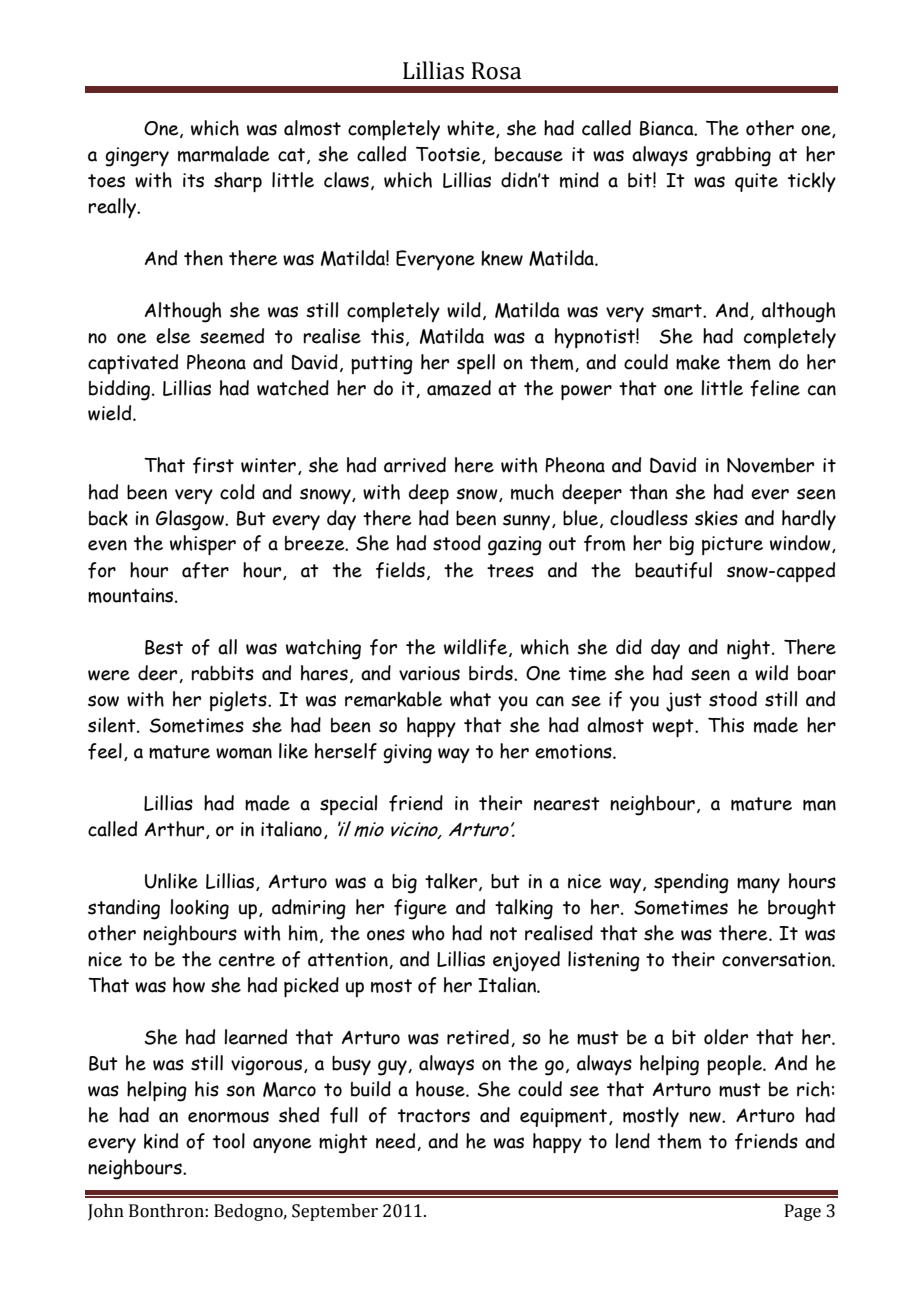 The image size is (924, 1308). I want to click on sharp, so click(238, 182).
